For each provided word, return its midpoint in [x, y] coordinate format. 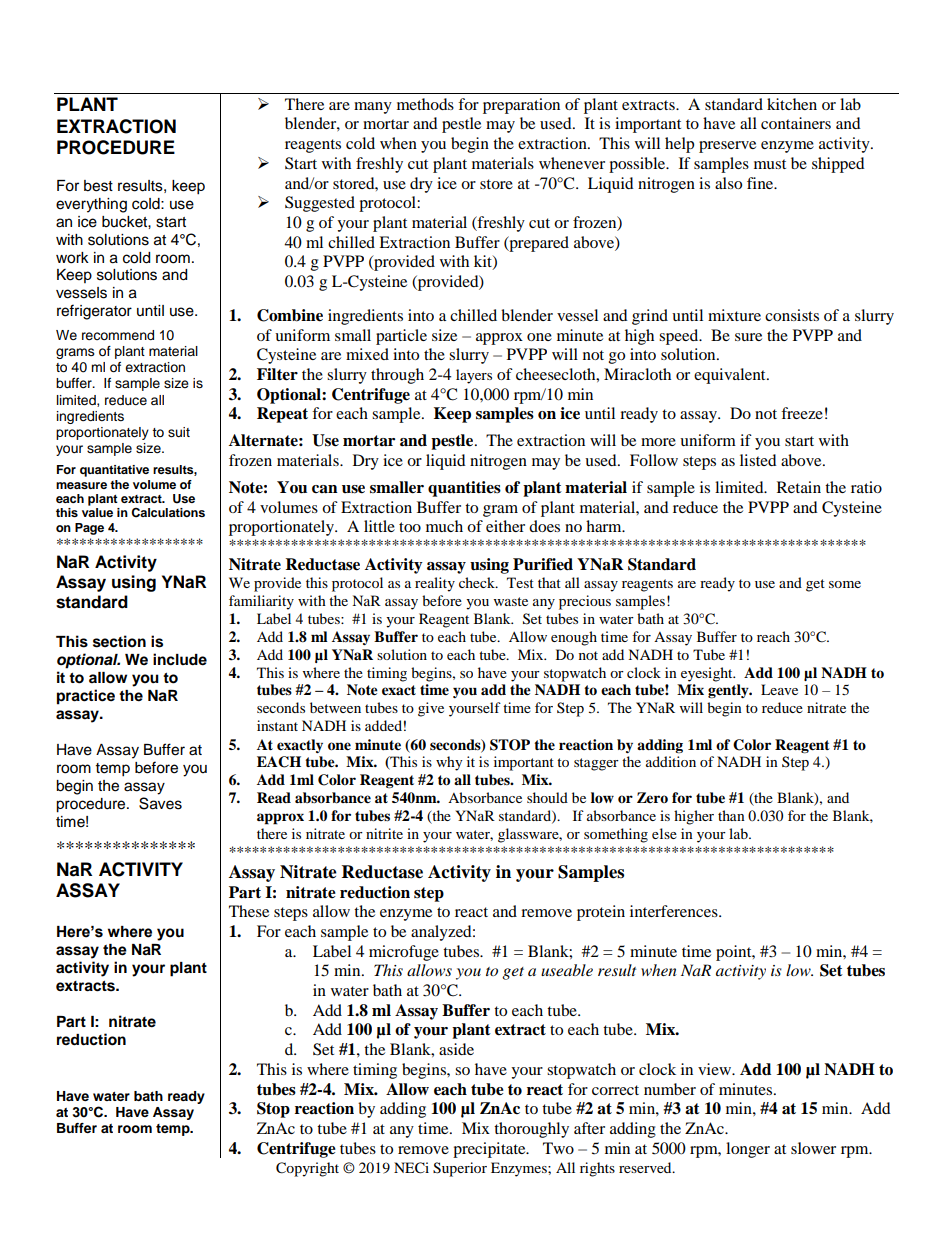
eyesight [708, 674]
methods [425, 104]
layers [474, 376]
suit [179, 432]
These [249, 911]
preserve [727, 147]
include [180, 659]
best [98, 186]
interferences [675, 911]
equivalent [731, 376]
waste [511, 601]
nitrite [384, 833]
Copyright [307, 1169]
